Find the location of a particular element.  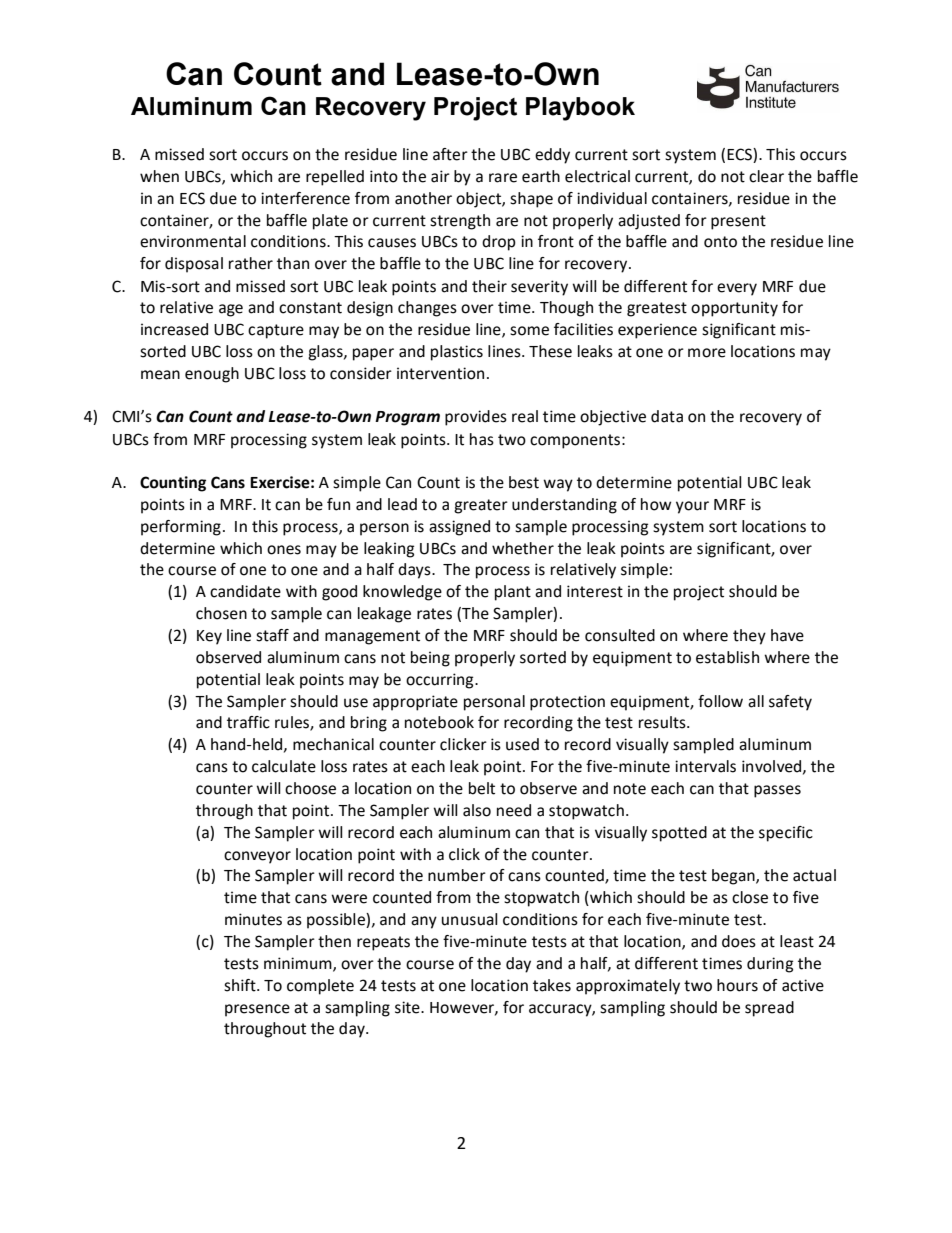

clear is located at coordinates (766, 176).
